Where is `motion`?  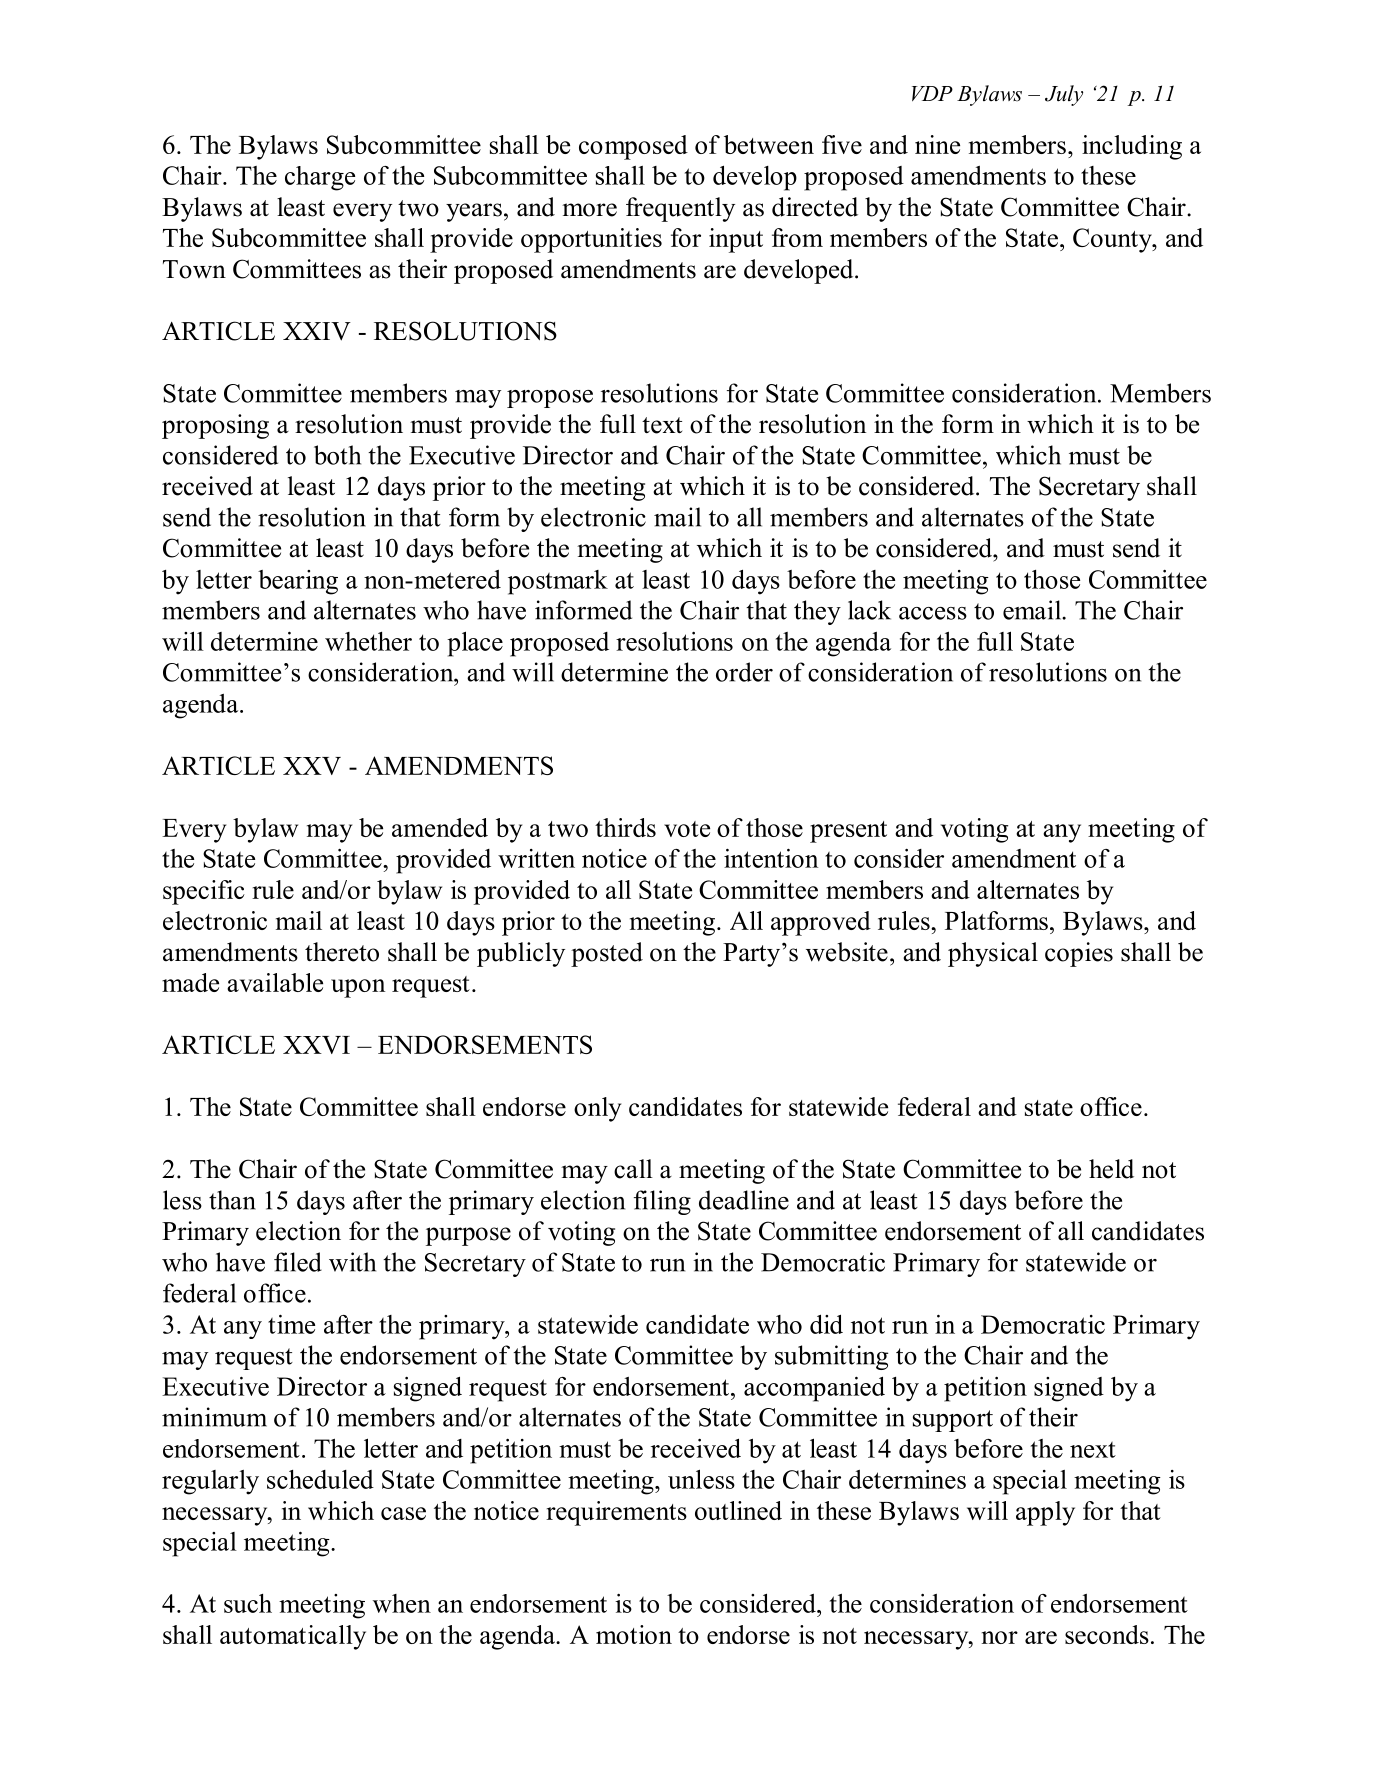
motion is located at coordinates (634, 1634).
